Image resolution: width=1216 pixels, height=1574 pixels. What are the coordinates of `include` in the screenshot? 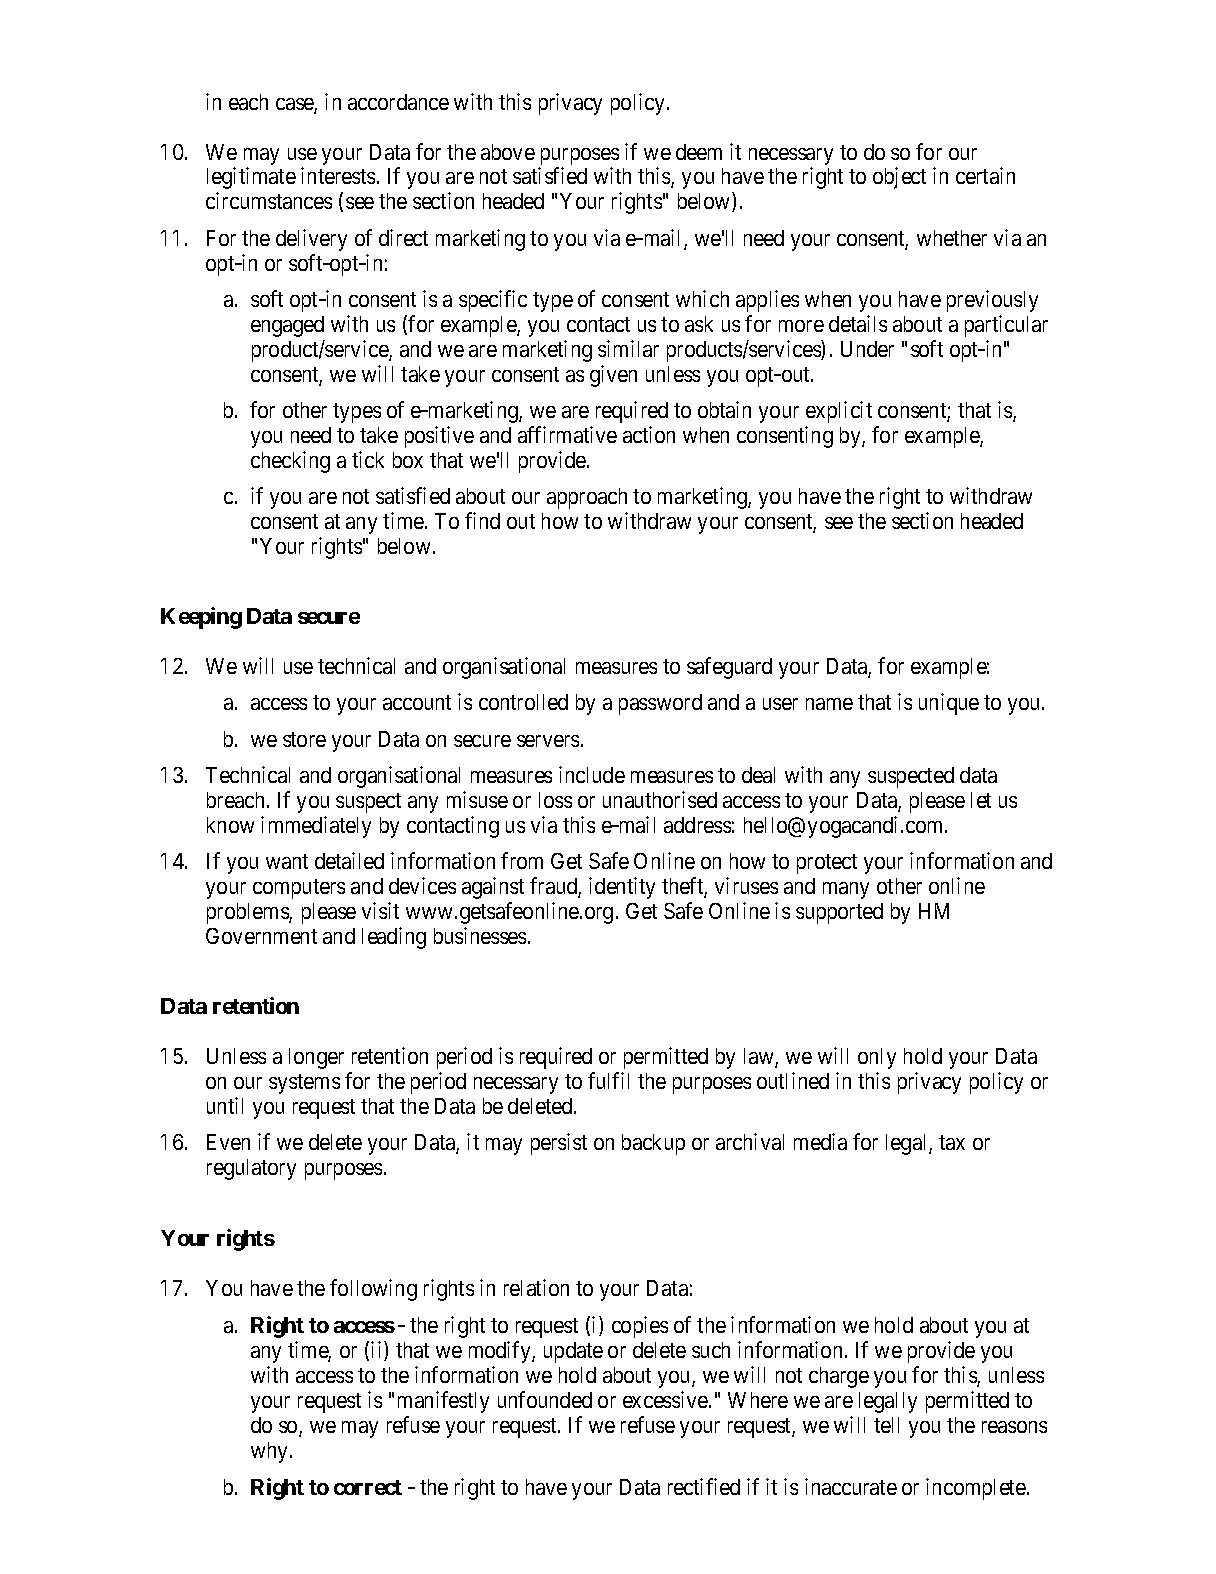 It's located at (592, 774).
